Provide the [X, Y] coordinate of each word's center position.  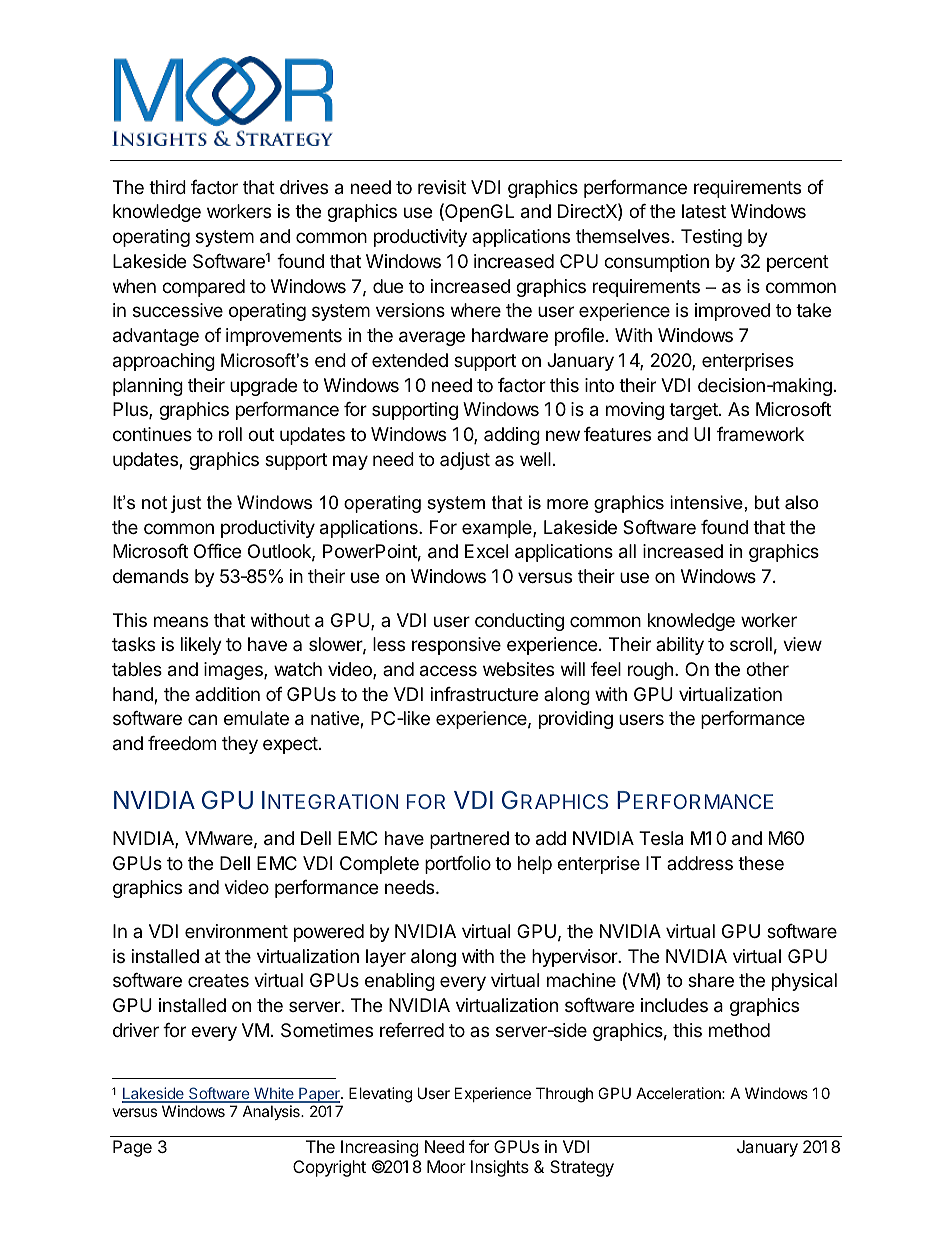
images [234, 671]
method [739, 1030]
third [167, 187]
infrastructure [484, 694]
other [767, 669]
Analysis [272, 1112]
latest [704, 211]
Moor [446, 1166]
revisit [442, 187]
